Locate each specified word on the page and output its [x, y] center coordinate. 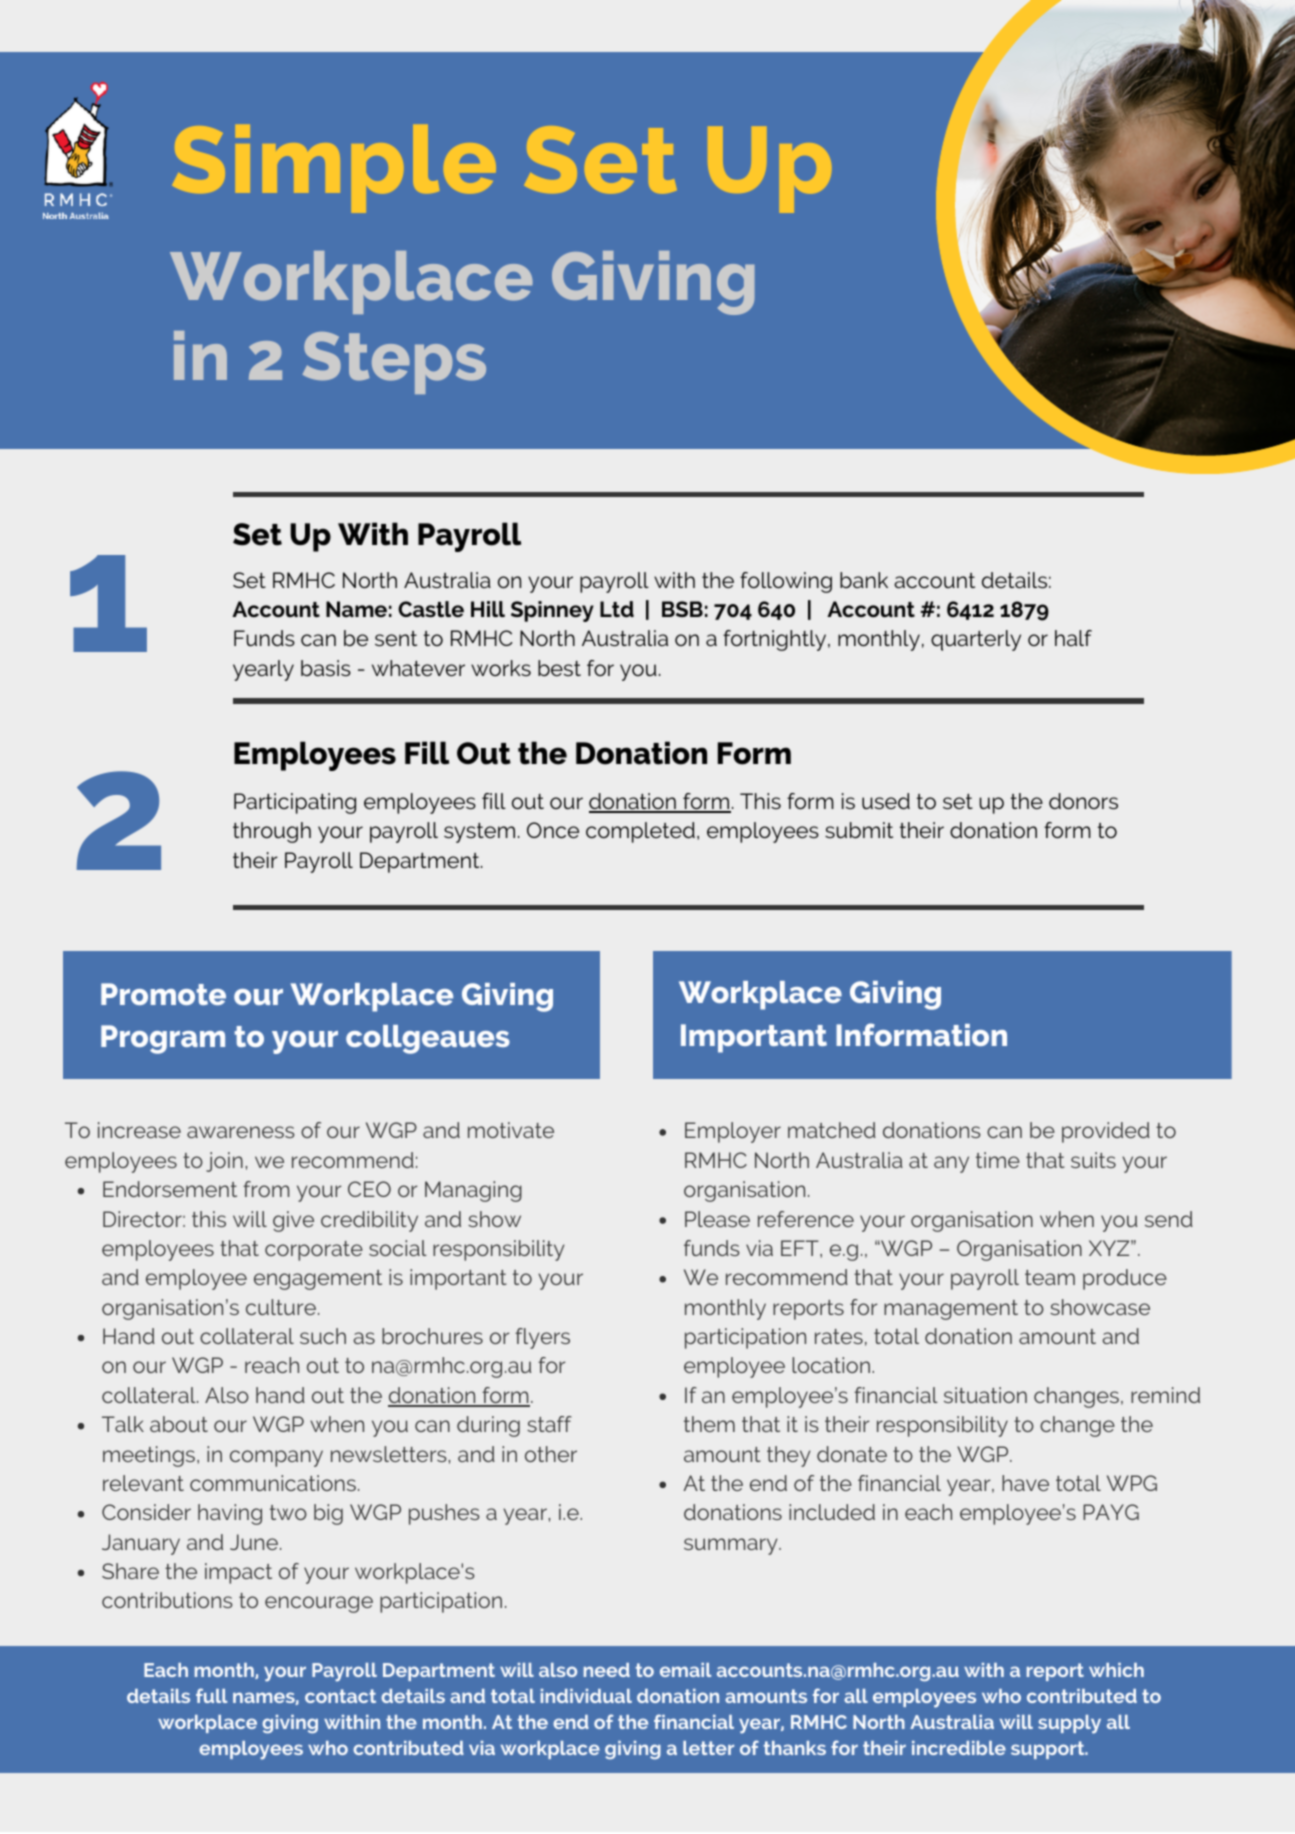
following [786, 582]
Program [163, 1039]
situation [985, 1395]
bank [864, 580]
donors [1083, 801]
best [559, 668]
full [211, 1695]
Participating [295, 803]
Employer [733, 1132]
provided [1106, 1132]
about [179, 1424]
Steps [394, 363]
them [709, 1424]
